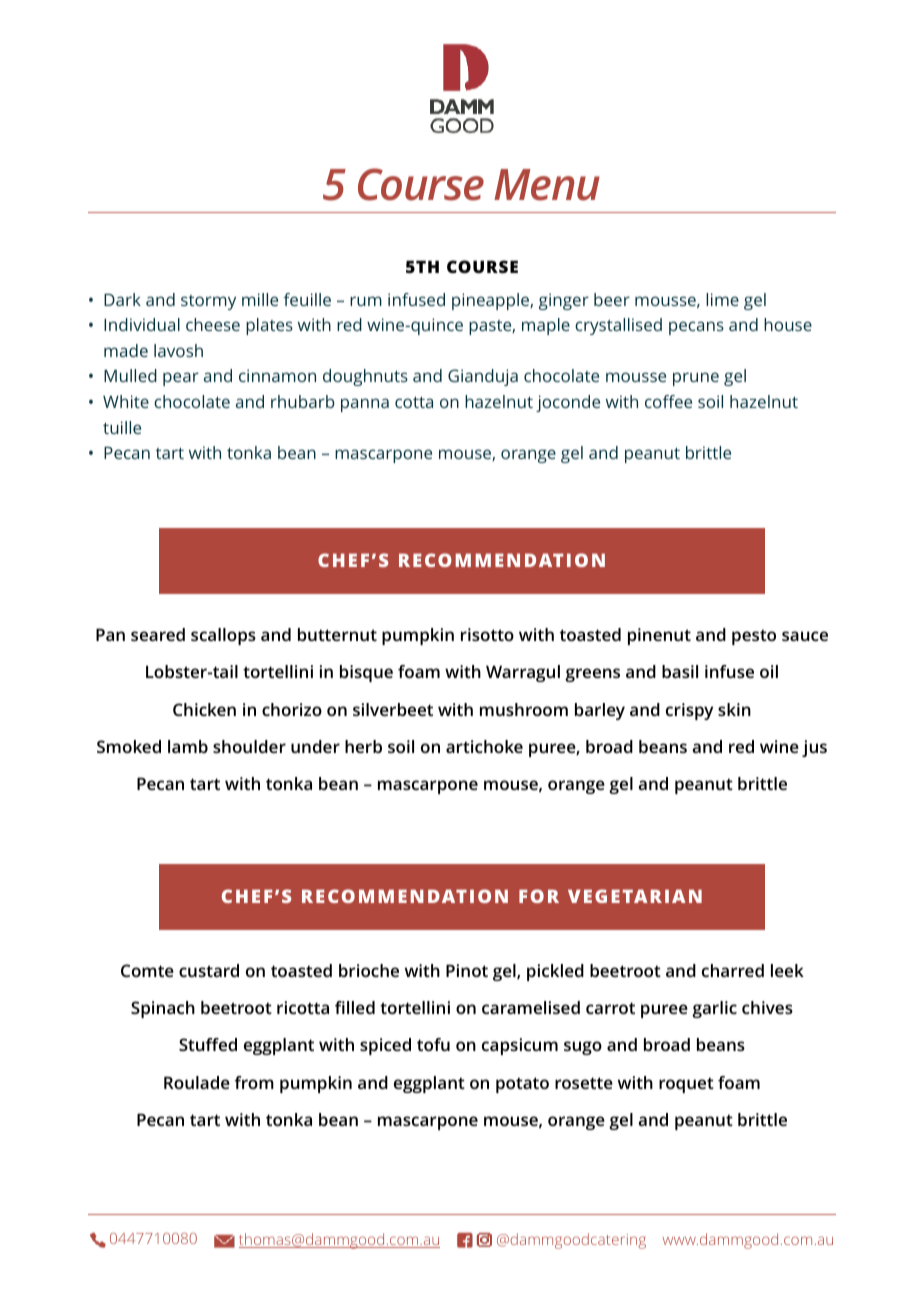 This image has height=1308, width=924. I want to click on prune, so click(696, 379).
